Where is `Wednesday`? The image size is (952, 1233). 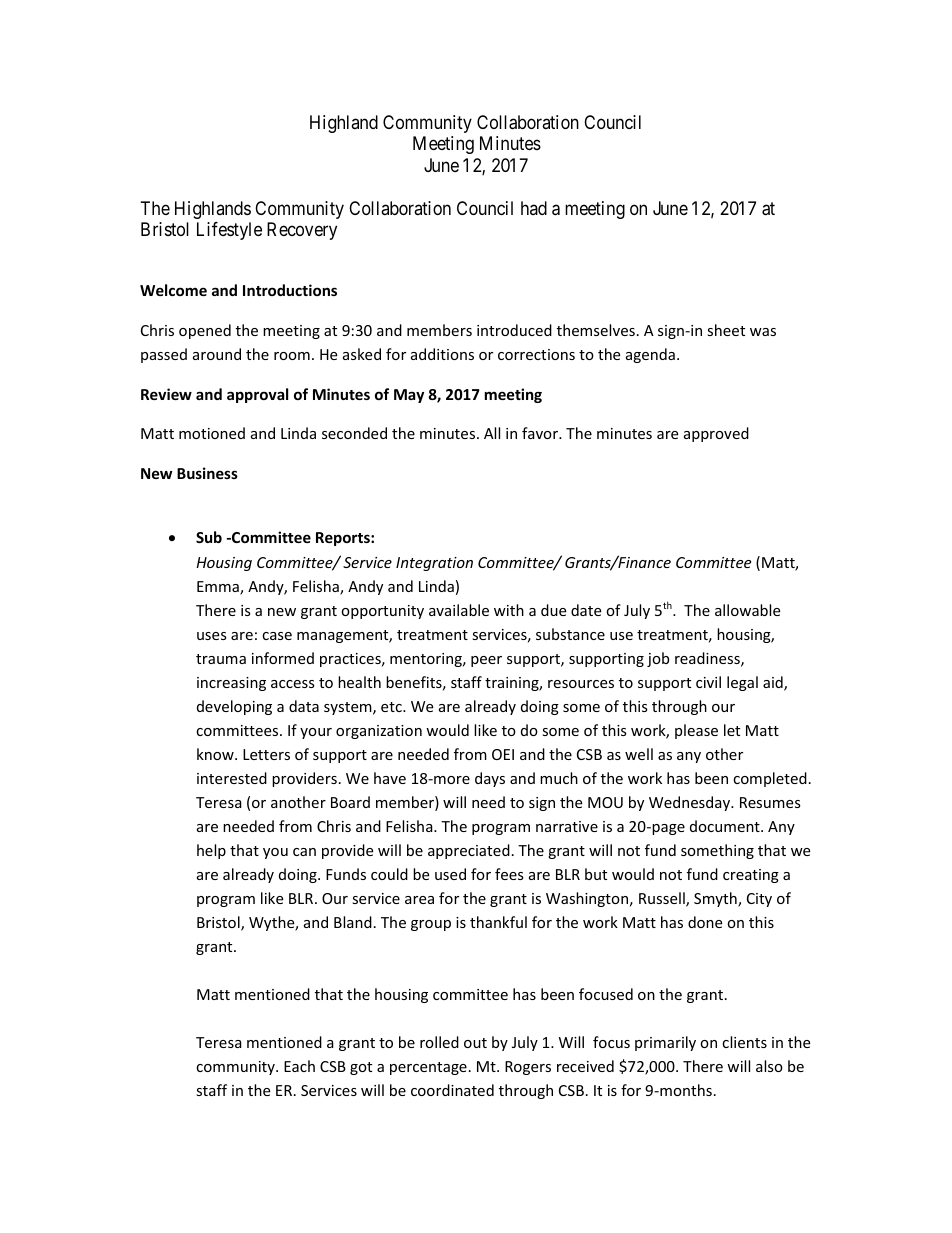 Wednesday is located at coordinates (691, 803).
